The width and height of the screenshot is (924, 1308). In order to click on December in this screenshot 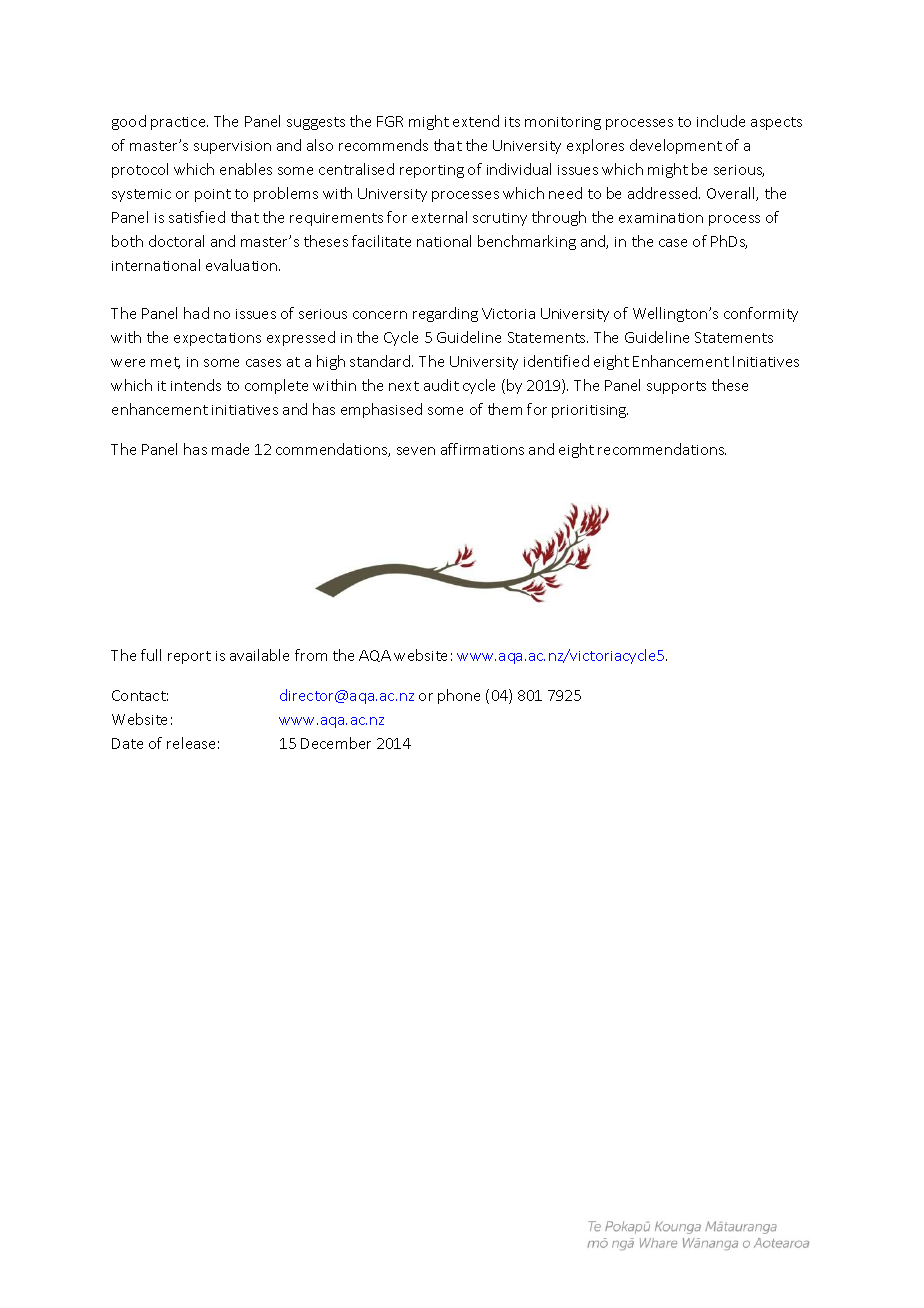, I will do `click(336, 743)`.
